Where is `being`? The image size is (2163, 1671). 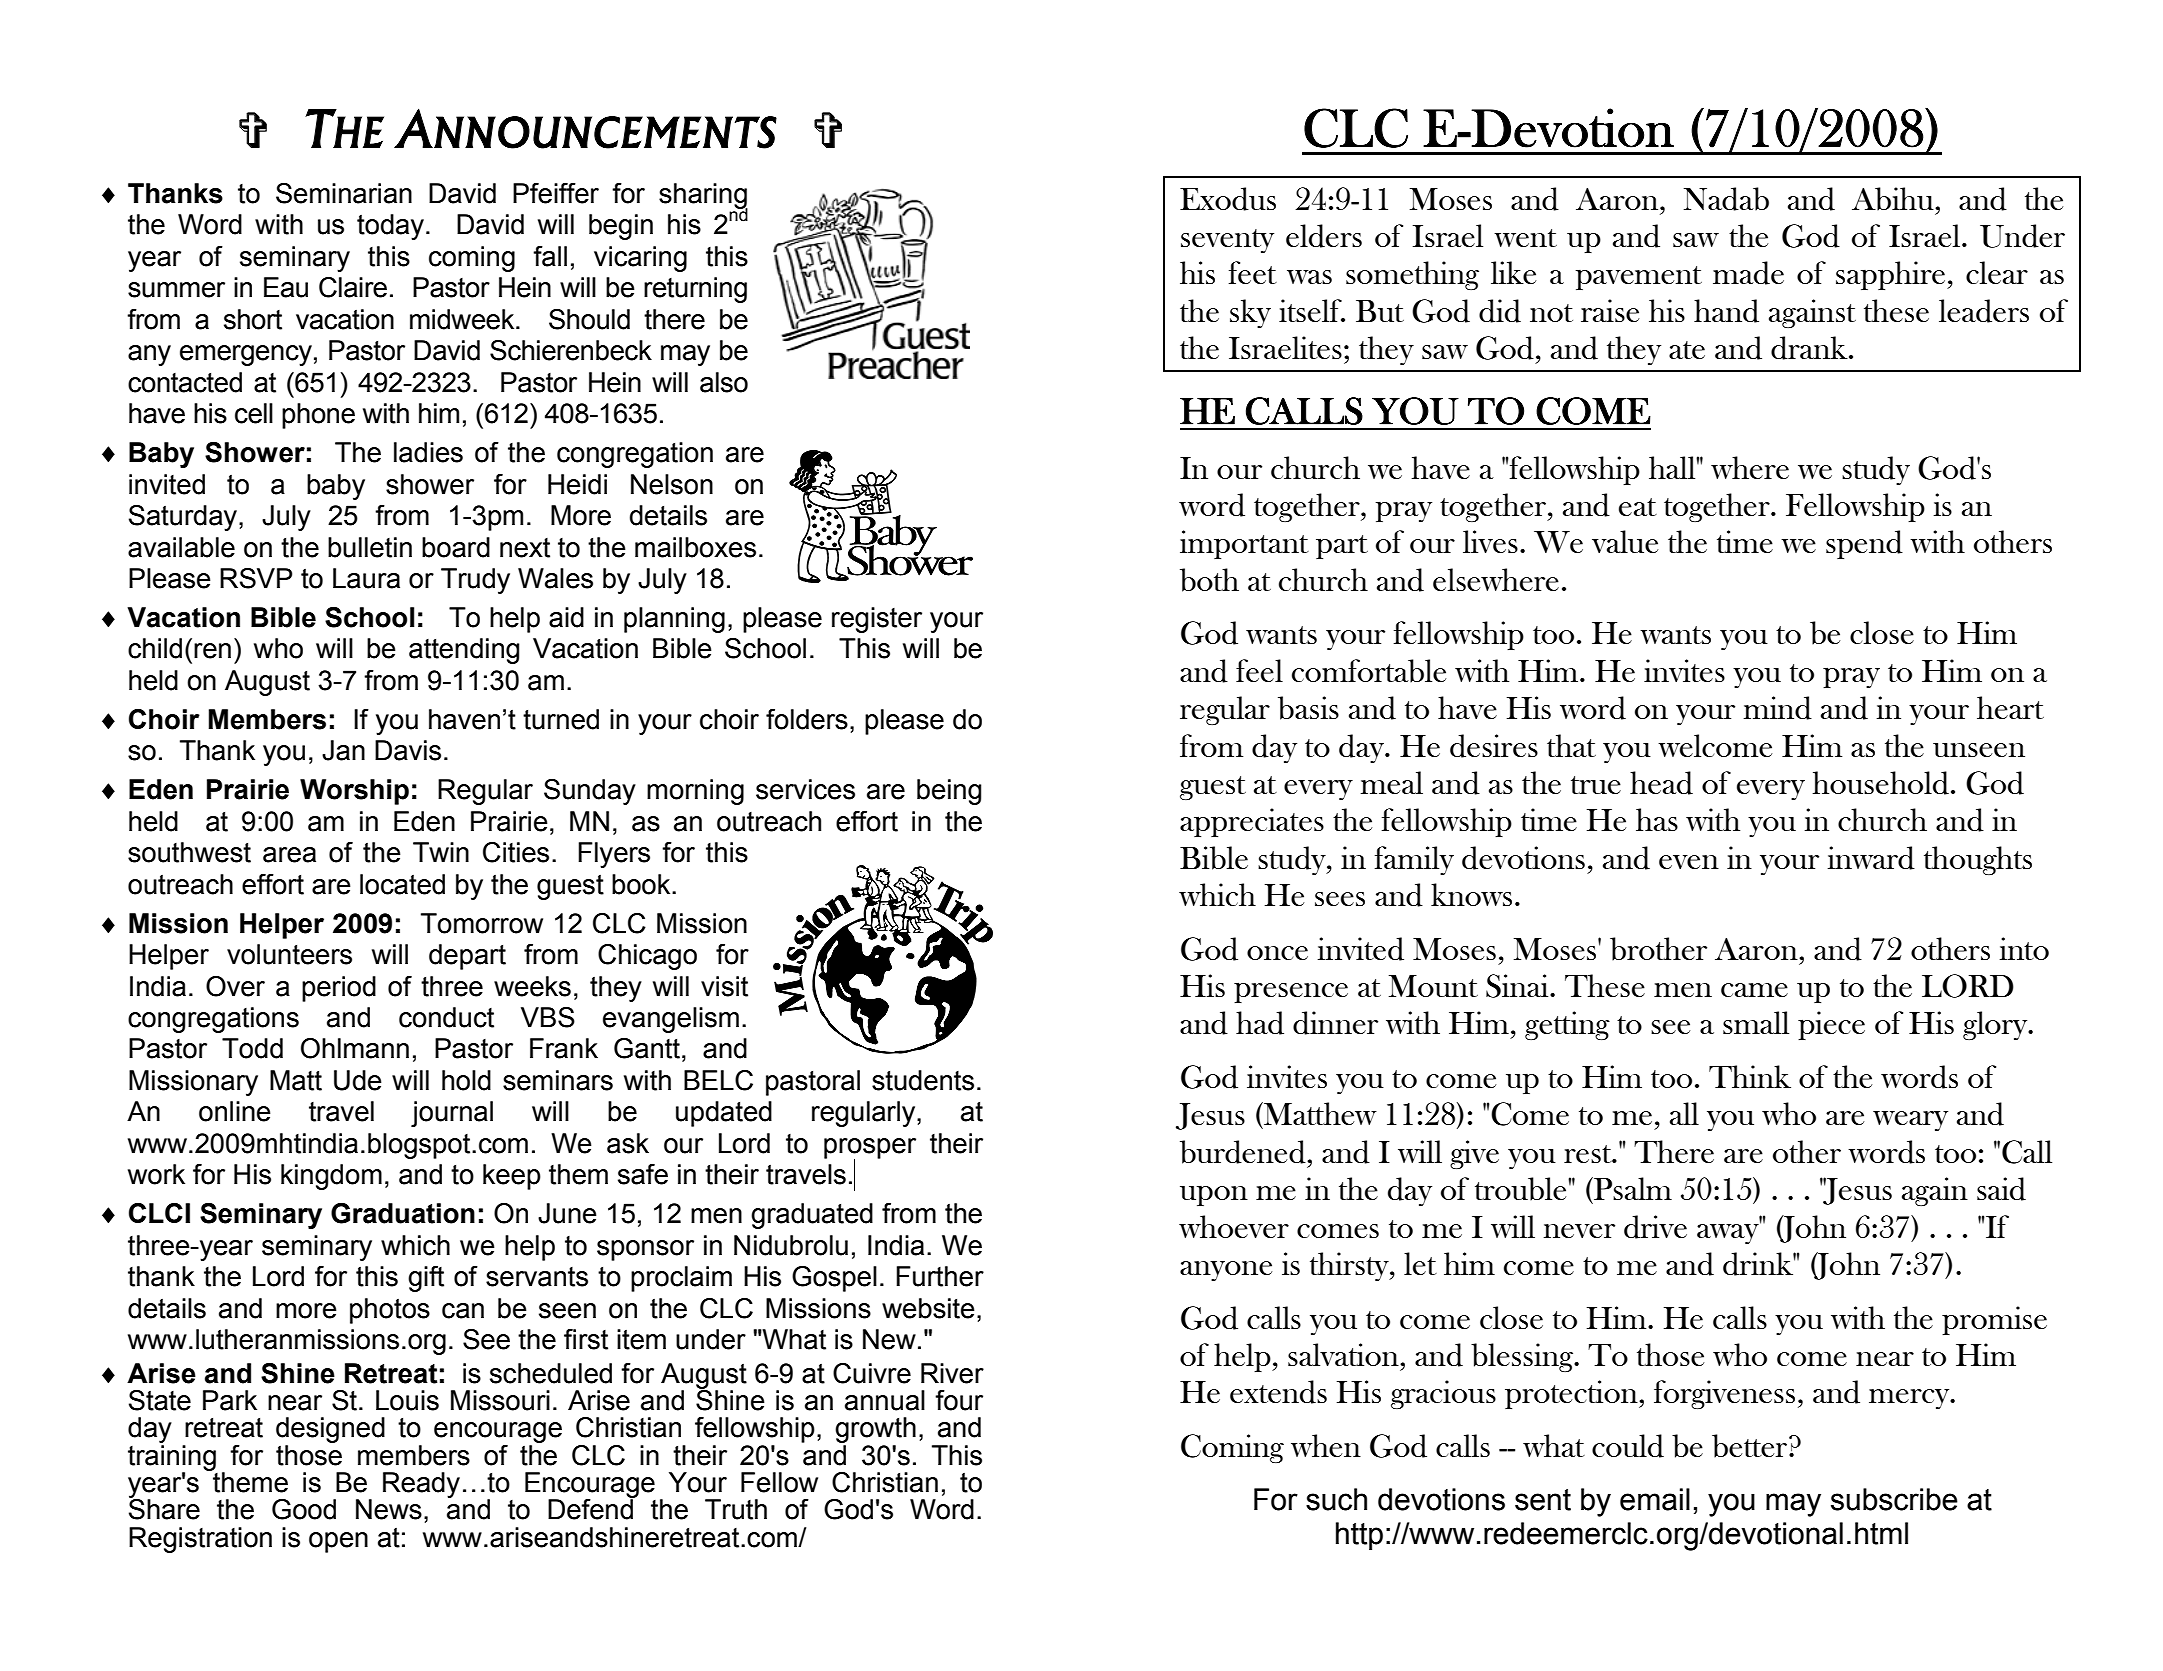
being is located at coordinates (949, 792).
